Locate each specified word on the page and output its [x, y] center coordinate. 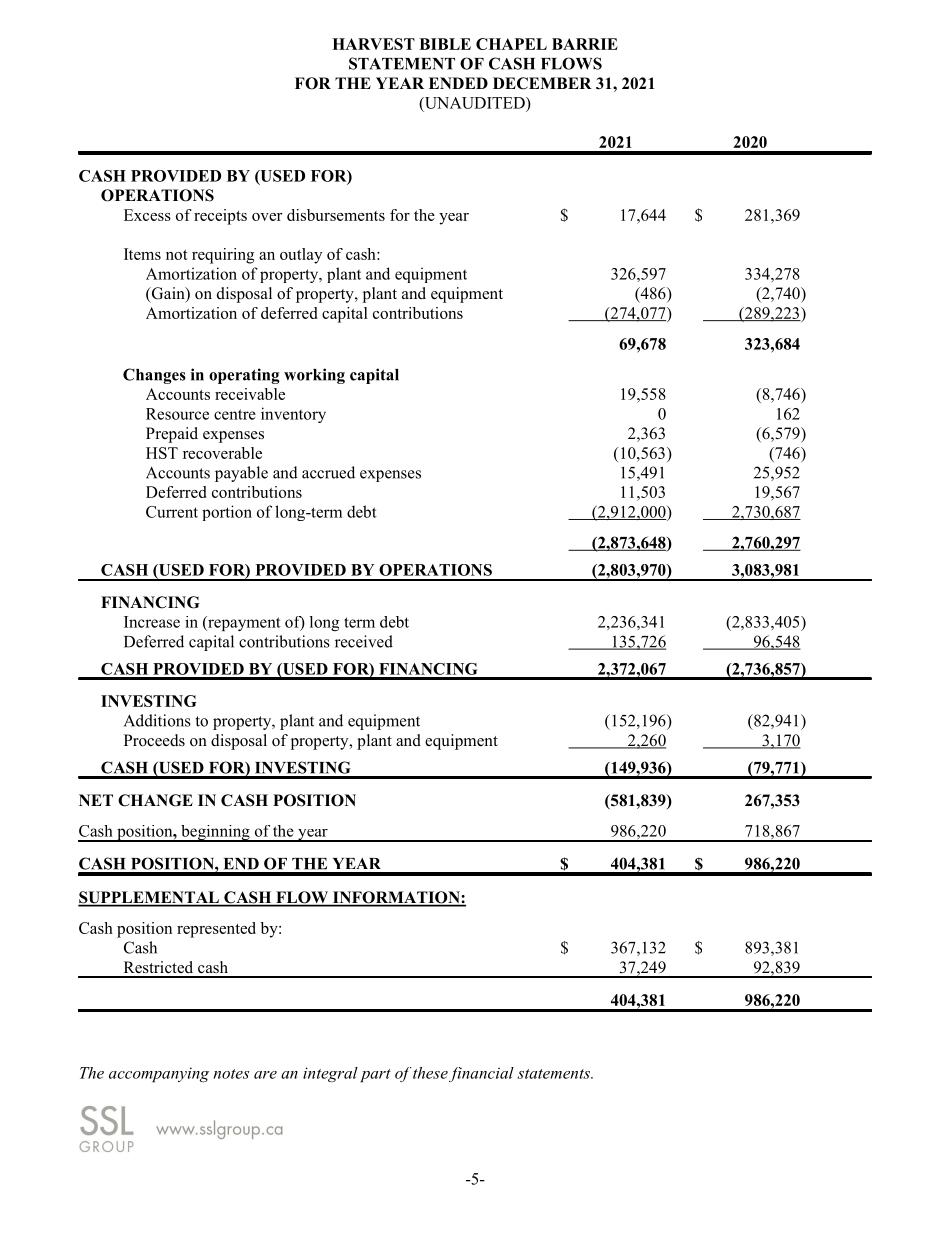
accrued [328, 472]
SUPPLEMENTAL [149, 898]
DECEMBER [542, 83]
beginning [215, 833]
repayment [243, 623]
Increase [152, 622]
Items [142, 254]
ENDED [458, 83]
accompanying [159, 1074]
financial [481, 1074]
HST [162, 453]
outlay [301, 256]
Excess [147, 215]
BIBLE [445, 44]
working [314, 376]
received [364, 641]
